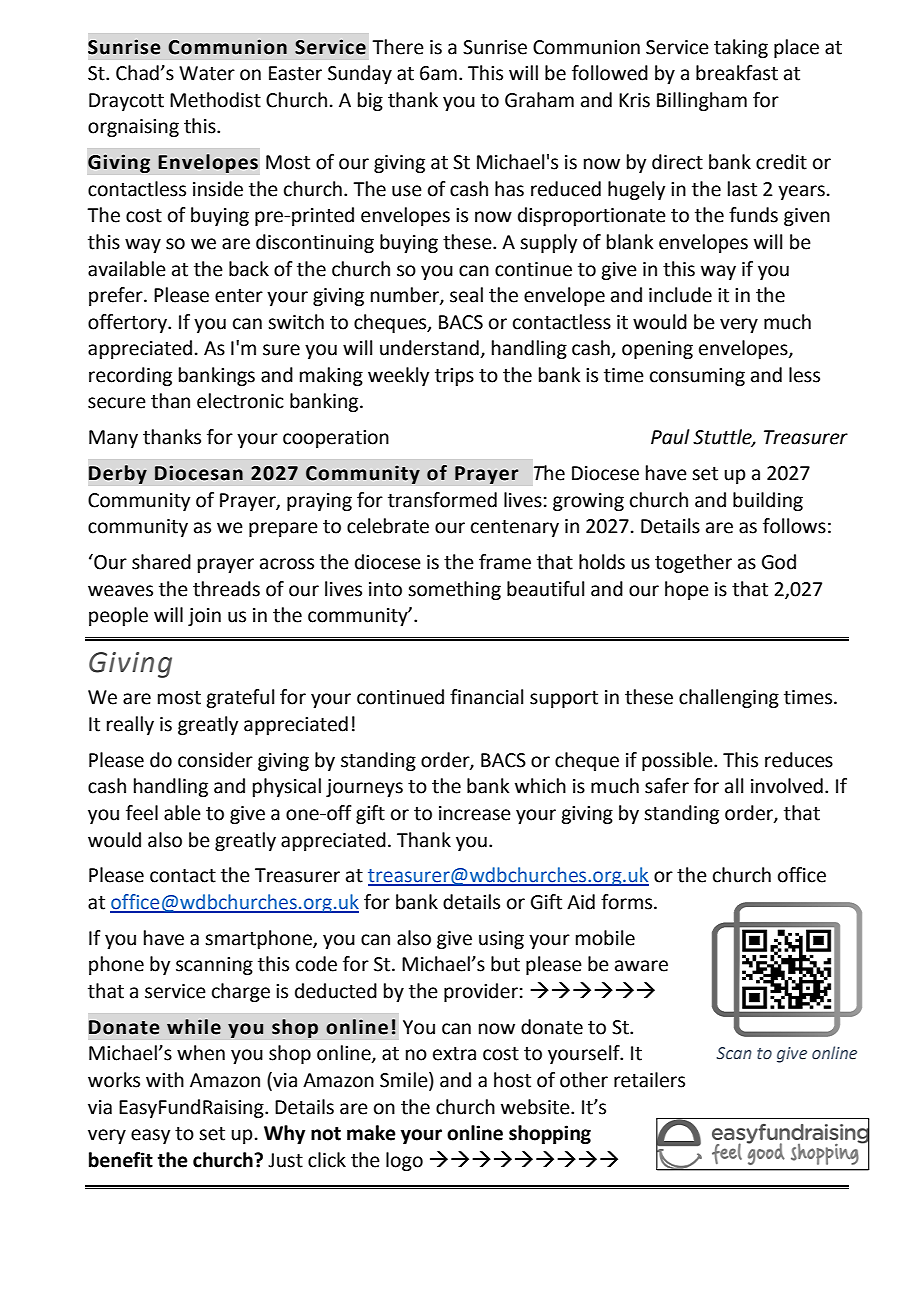 Image resolution: width=924 pixels, height=1308 pixels. I want to click on Water, so click(207, 73).
